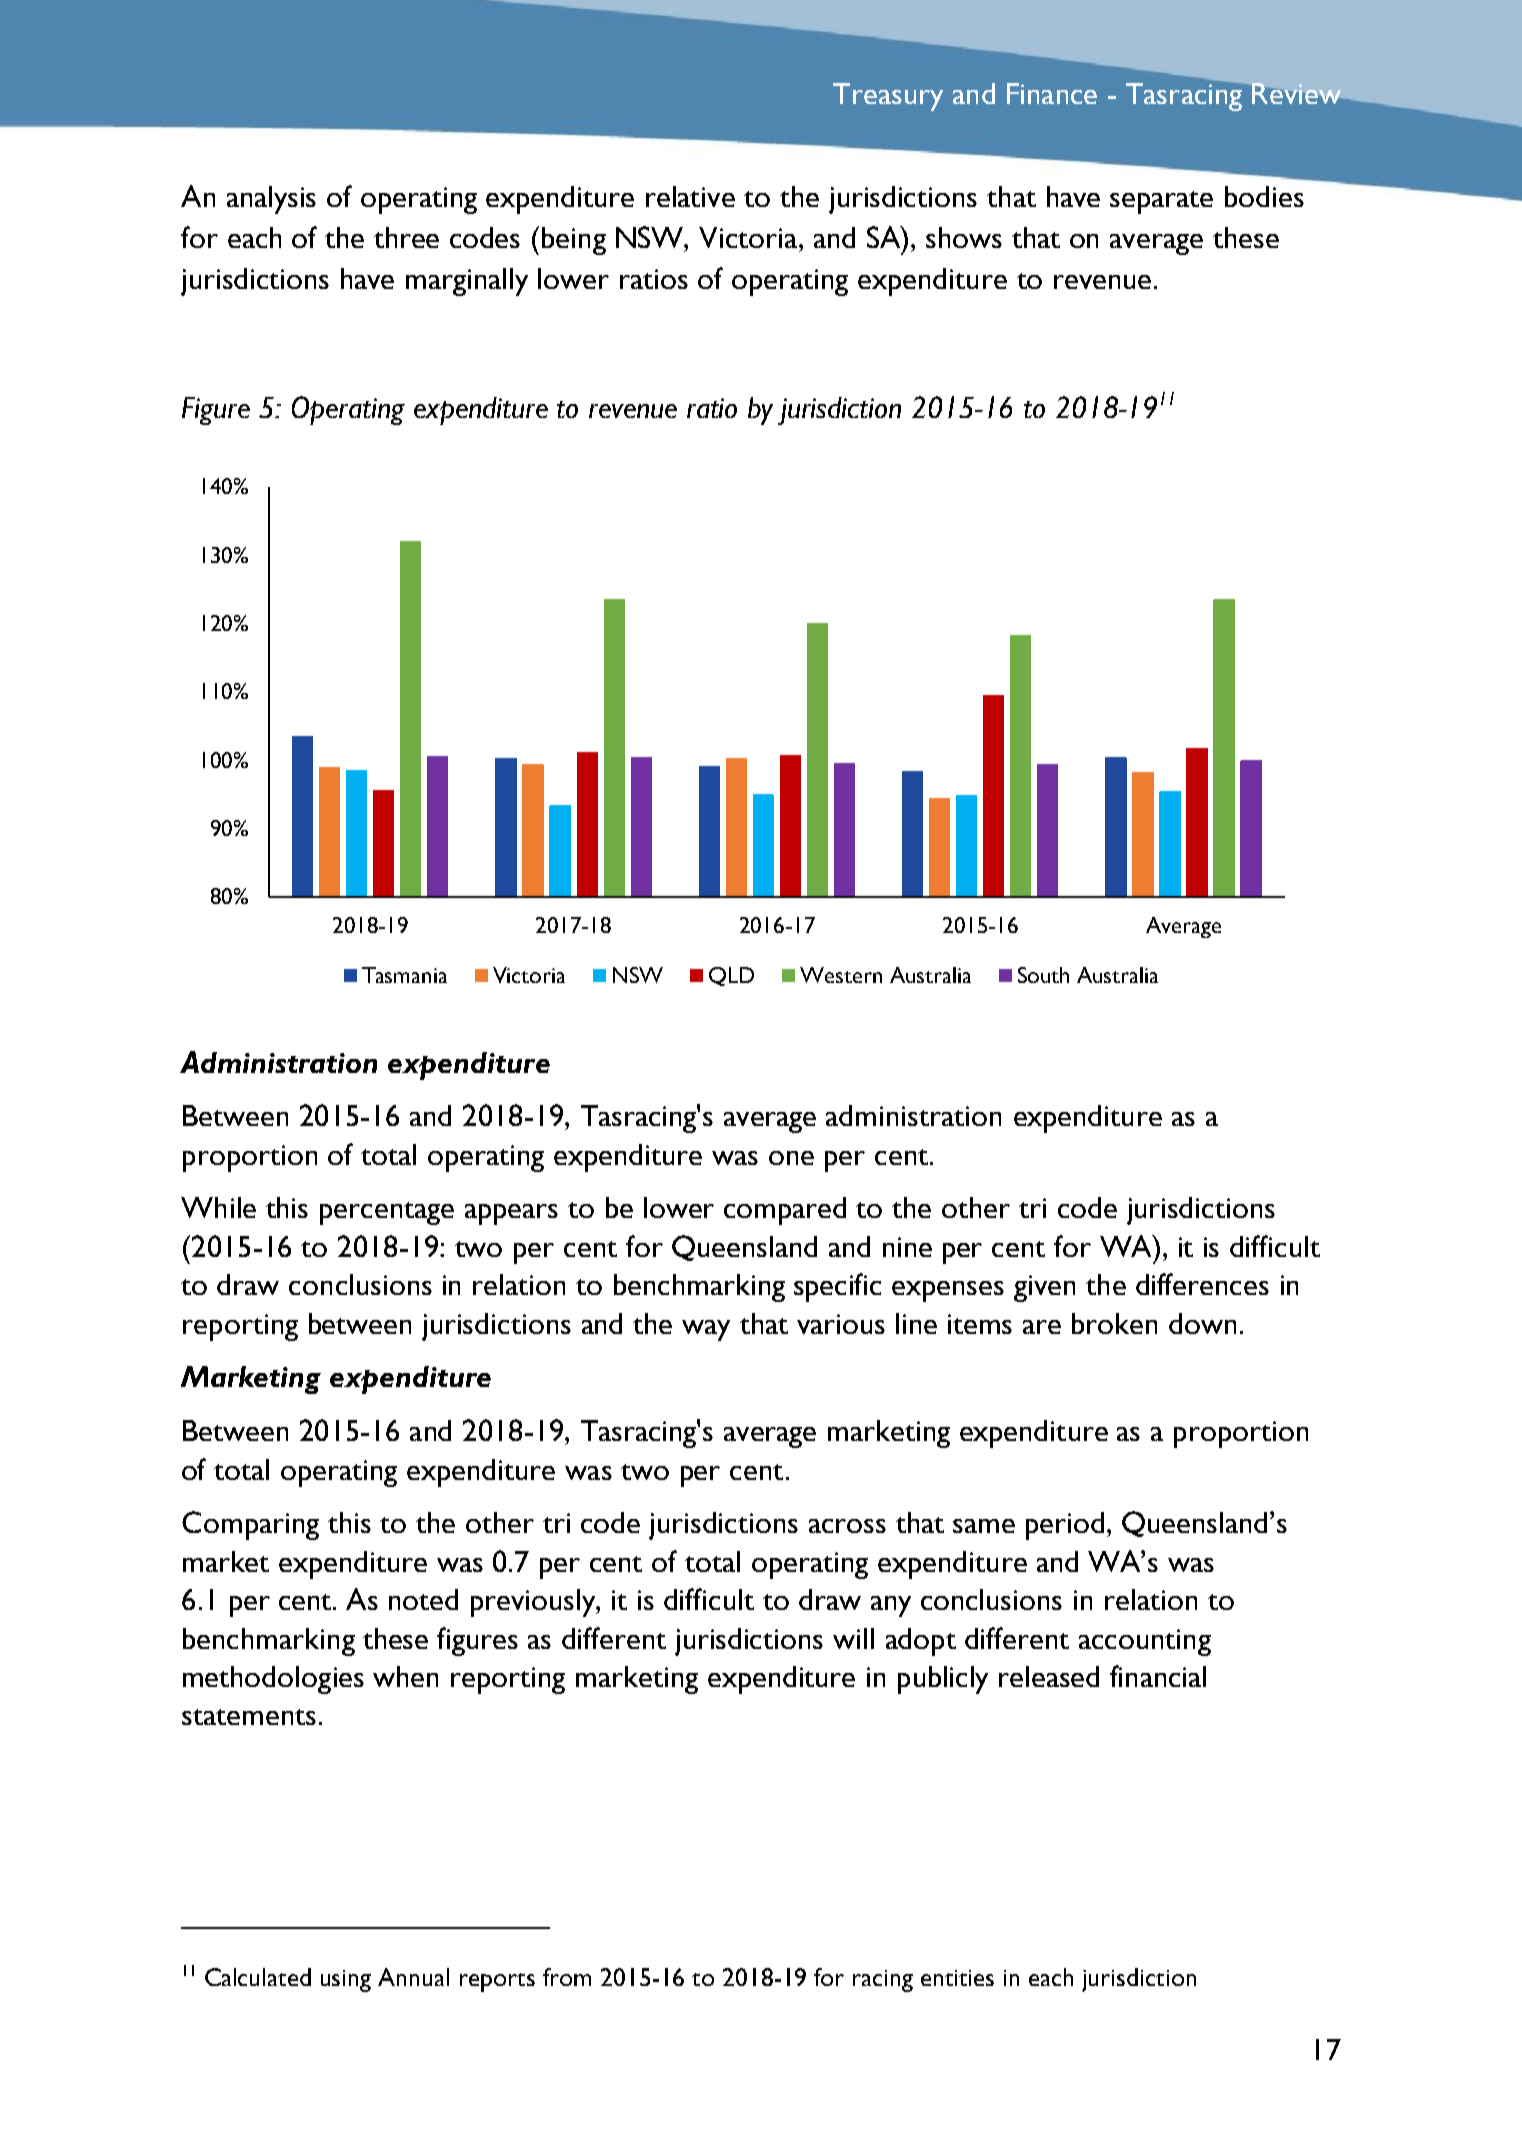 The height and width of the document is (2155, 1522). I want to click on separate, so click(1161, 202).
